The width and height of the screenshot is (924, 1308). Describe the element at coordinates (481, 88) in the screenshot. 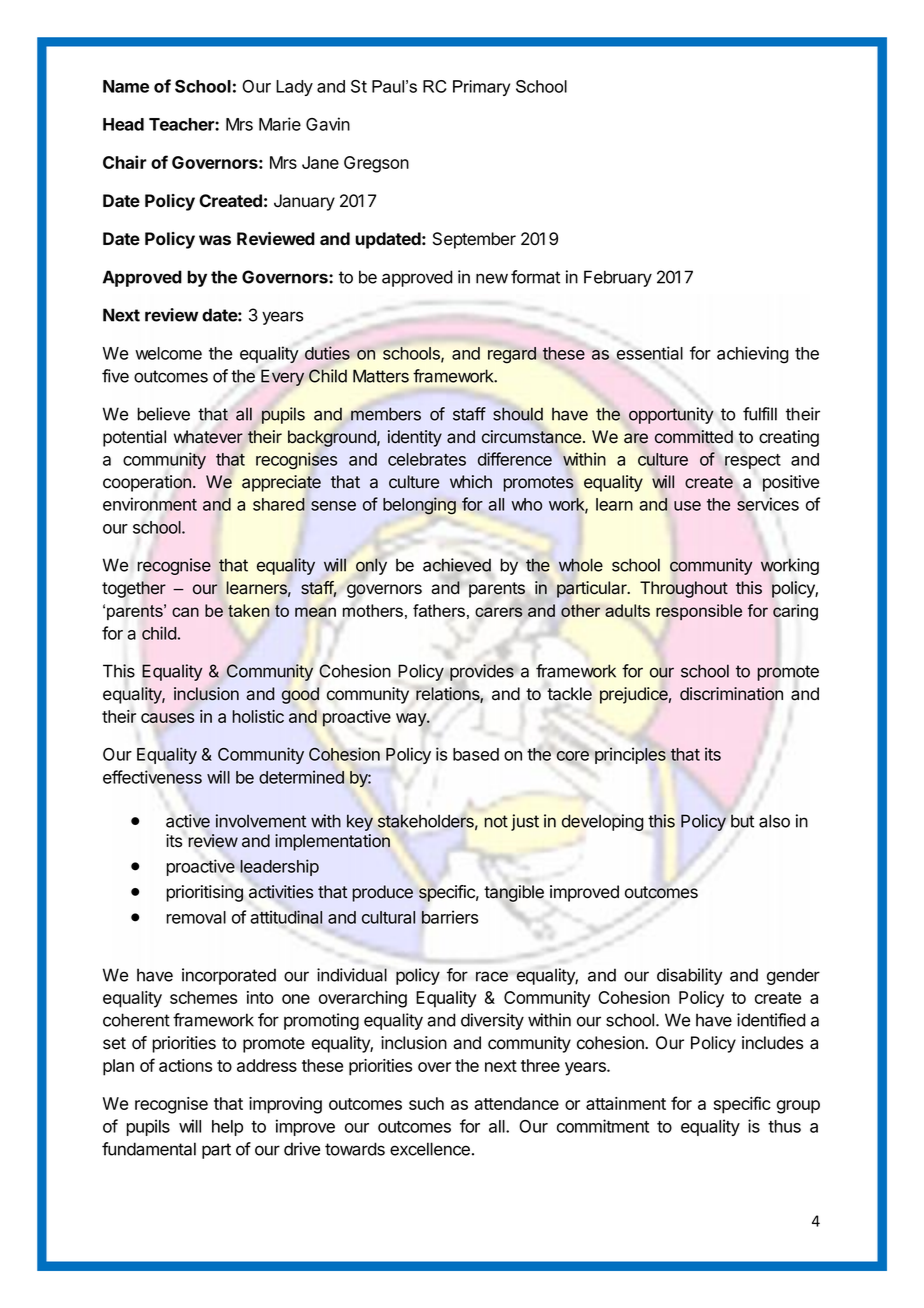

I see `Primary` at that location.
